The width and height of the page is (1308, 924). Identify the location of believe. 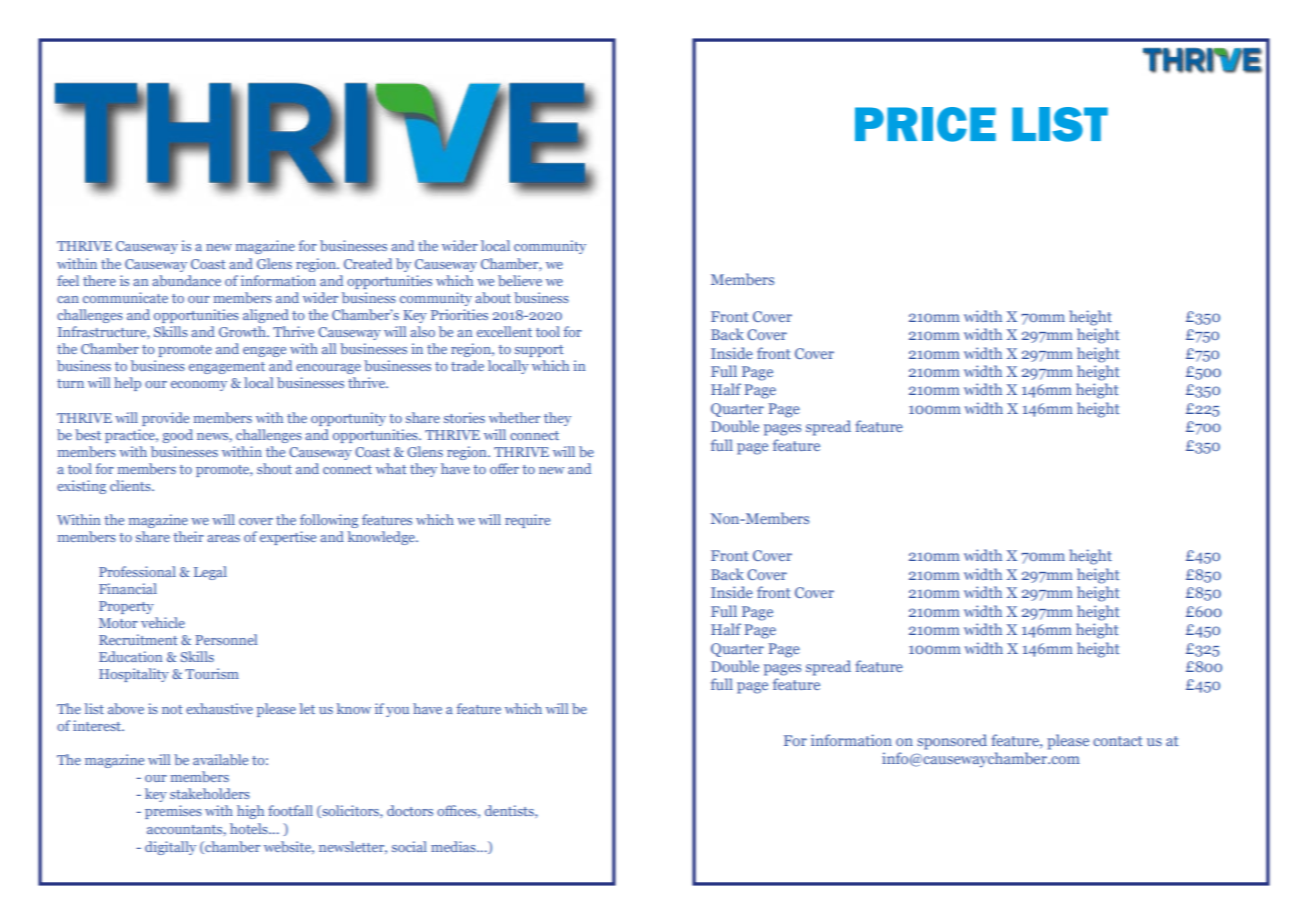
(520, 280).
